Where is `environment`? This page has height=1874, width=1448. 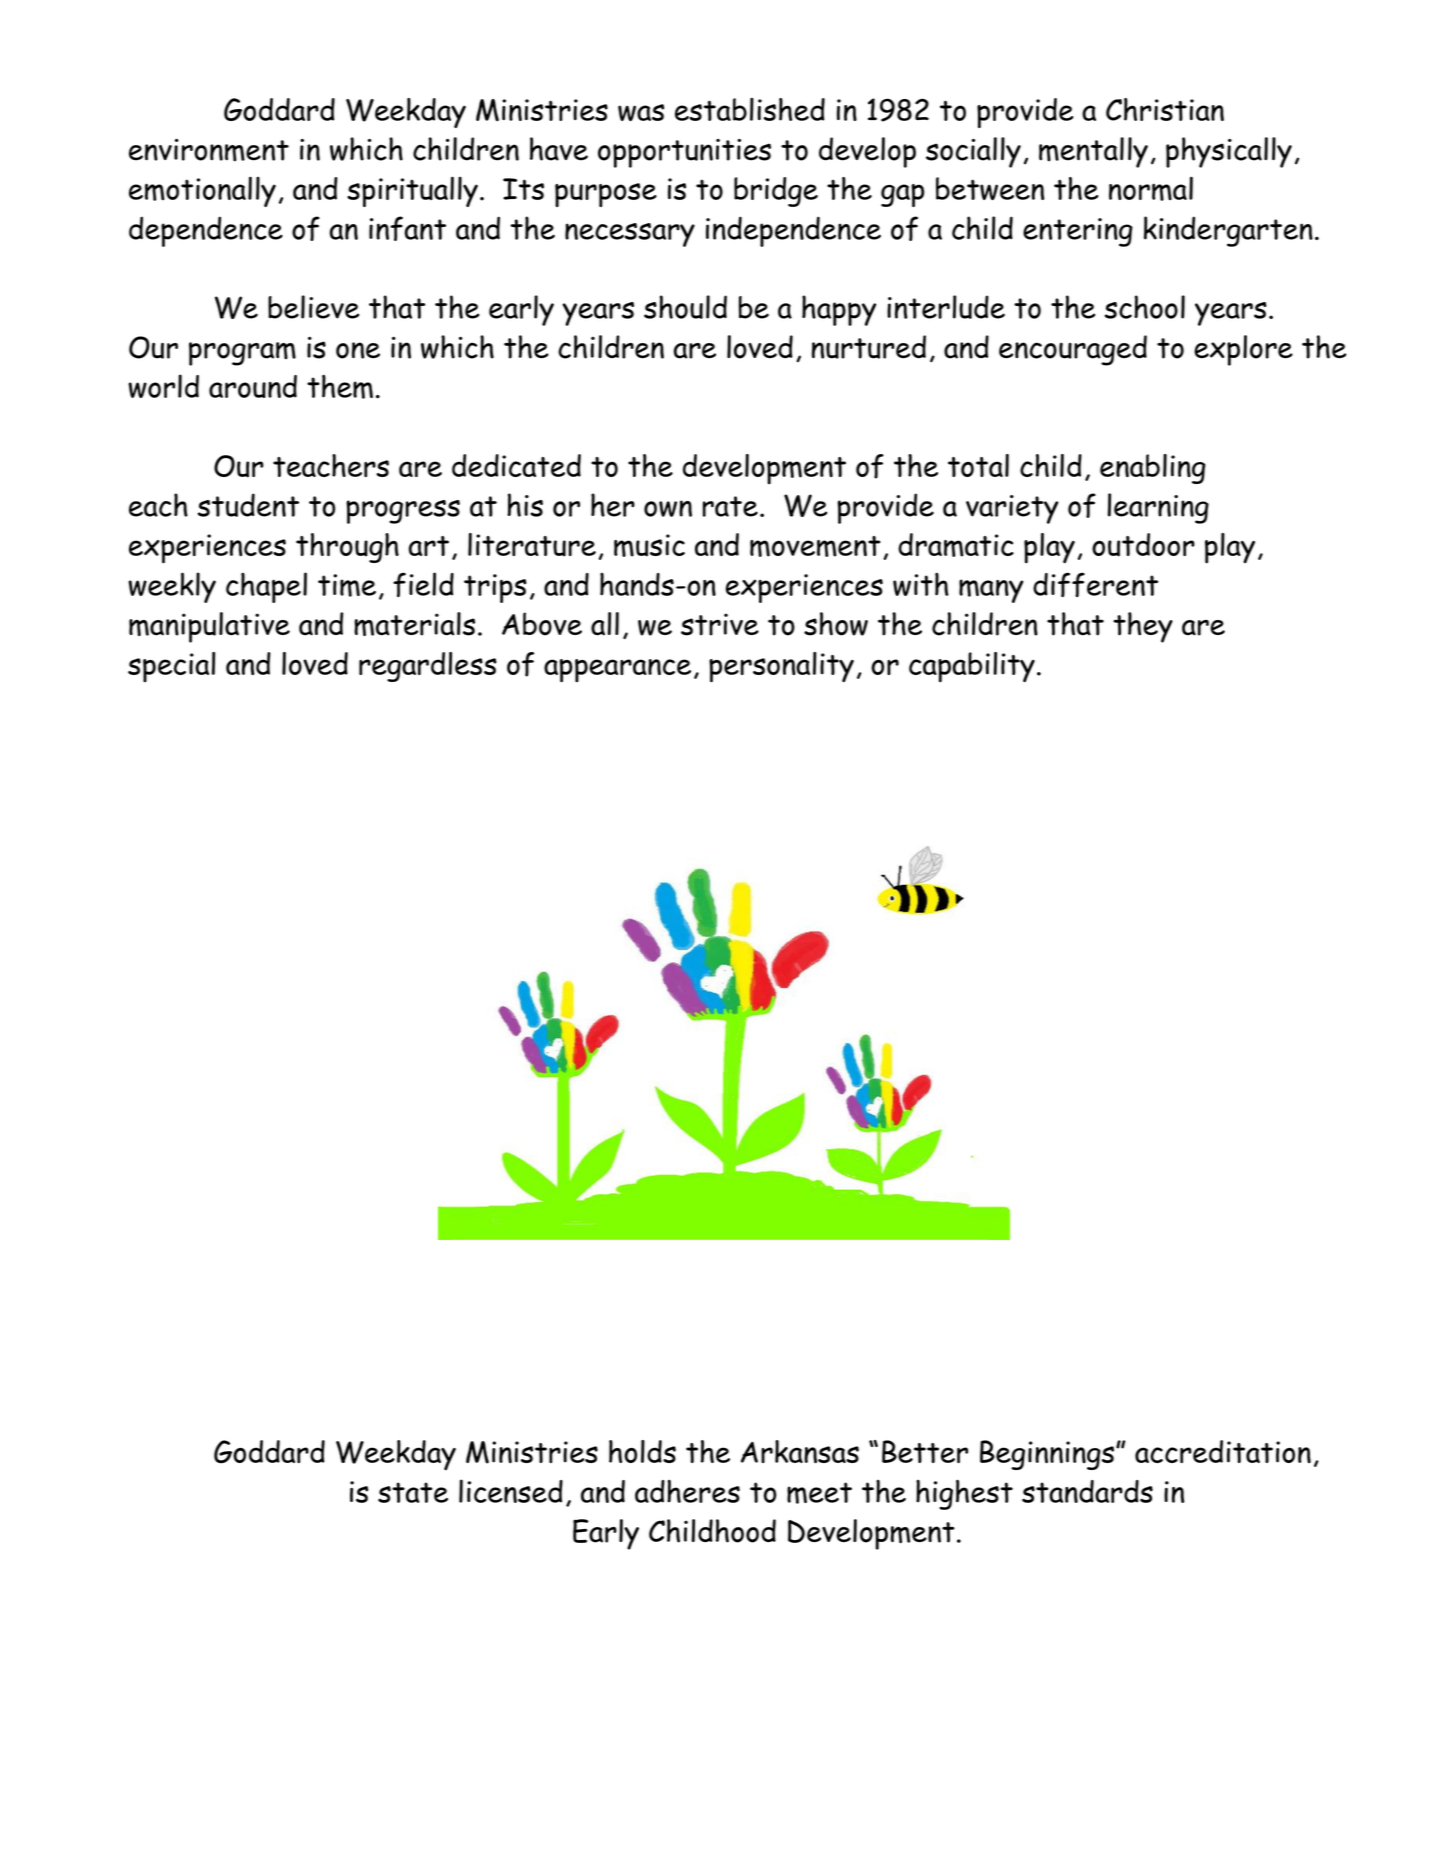 environment is located at coordinates (209, 150).
